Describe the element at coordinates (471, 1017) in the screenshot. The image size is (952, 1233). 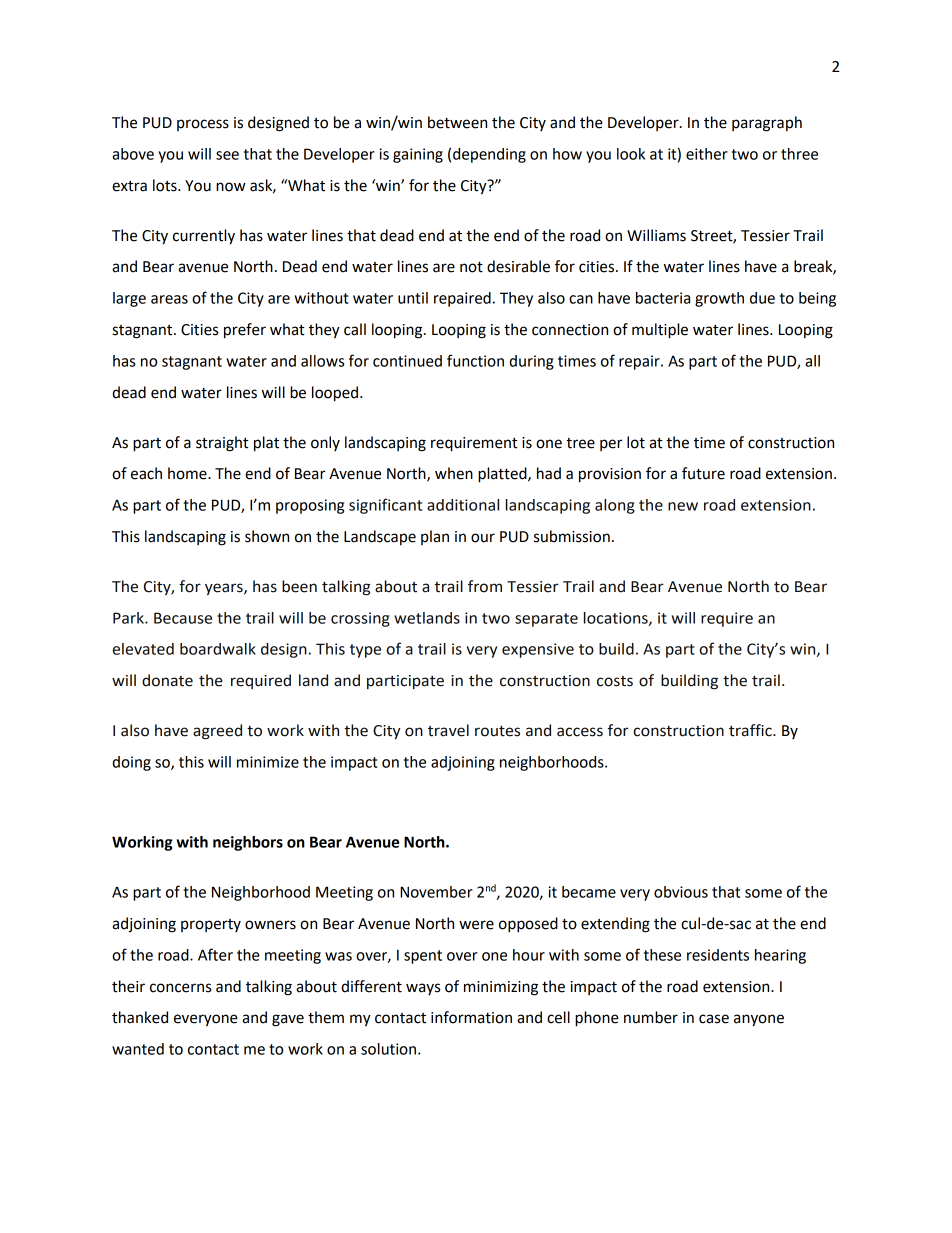
I see `information` at that location.
